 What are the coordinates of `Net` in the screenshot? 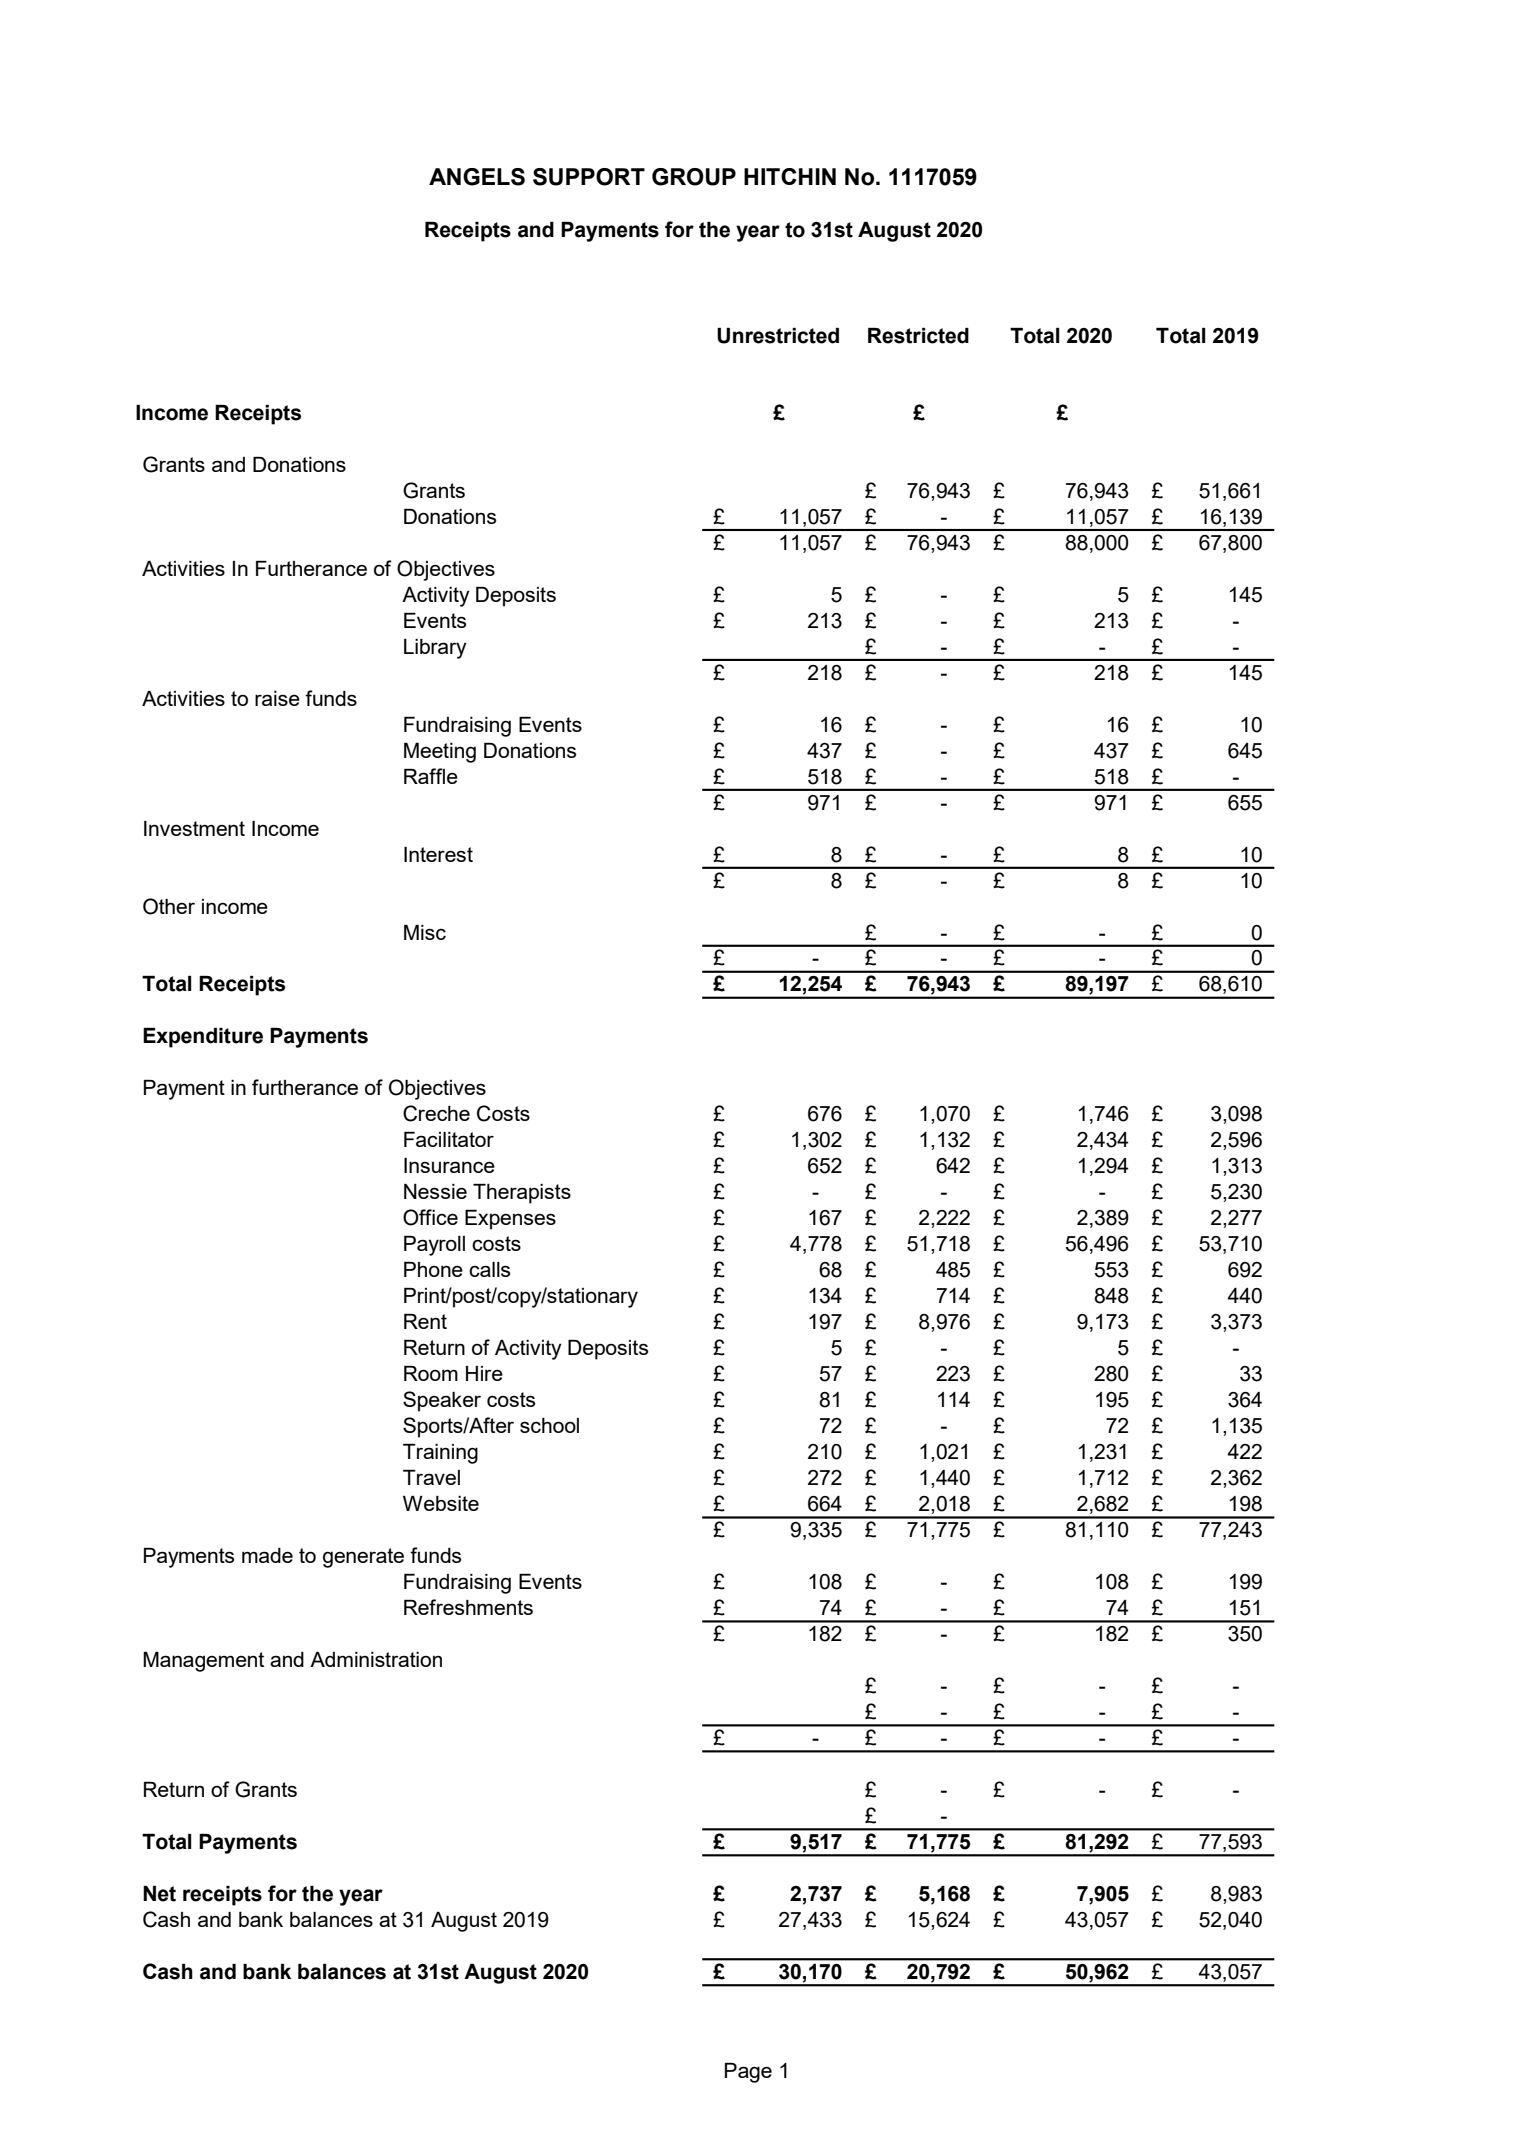 It's located at (159, 1894).
